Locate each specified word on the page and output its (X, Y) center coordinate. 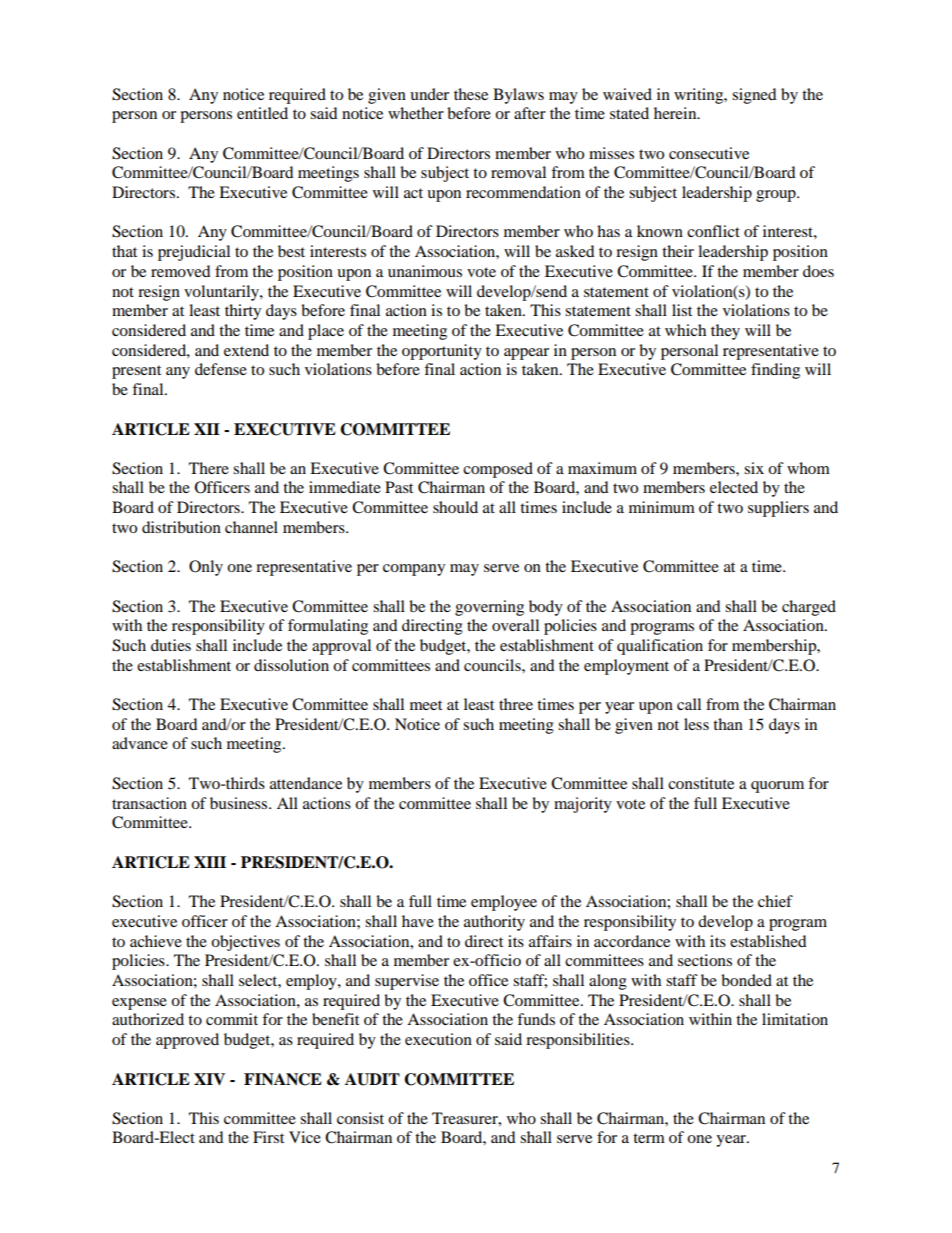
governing (489, 608)
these (471, 94)
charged (809, 608)
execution (438, 1039)
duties (171, 645)
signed (754, 96)
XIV (209, 1079)
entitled (262, 113)
